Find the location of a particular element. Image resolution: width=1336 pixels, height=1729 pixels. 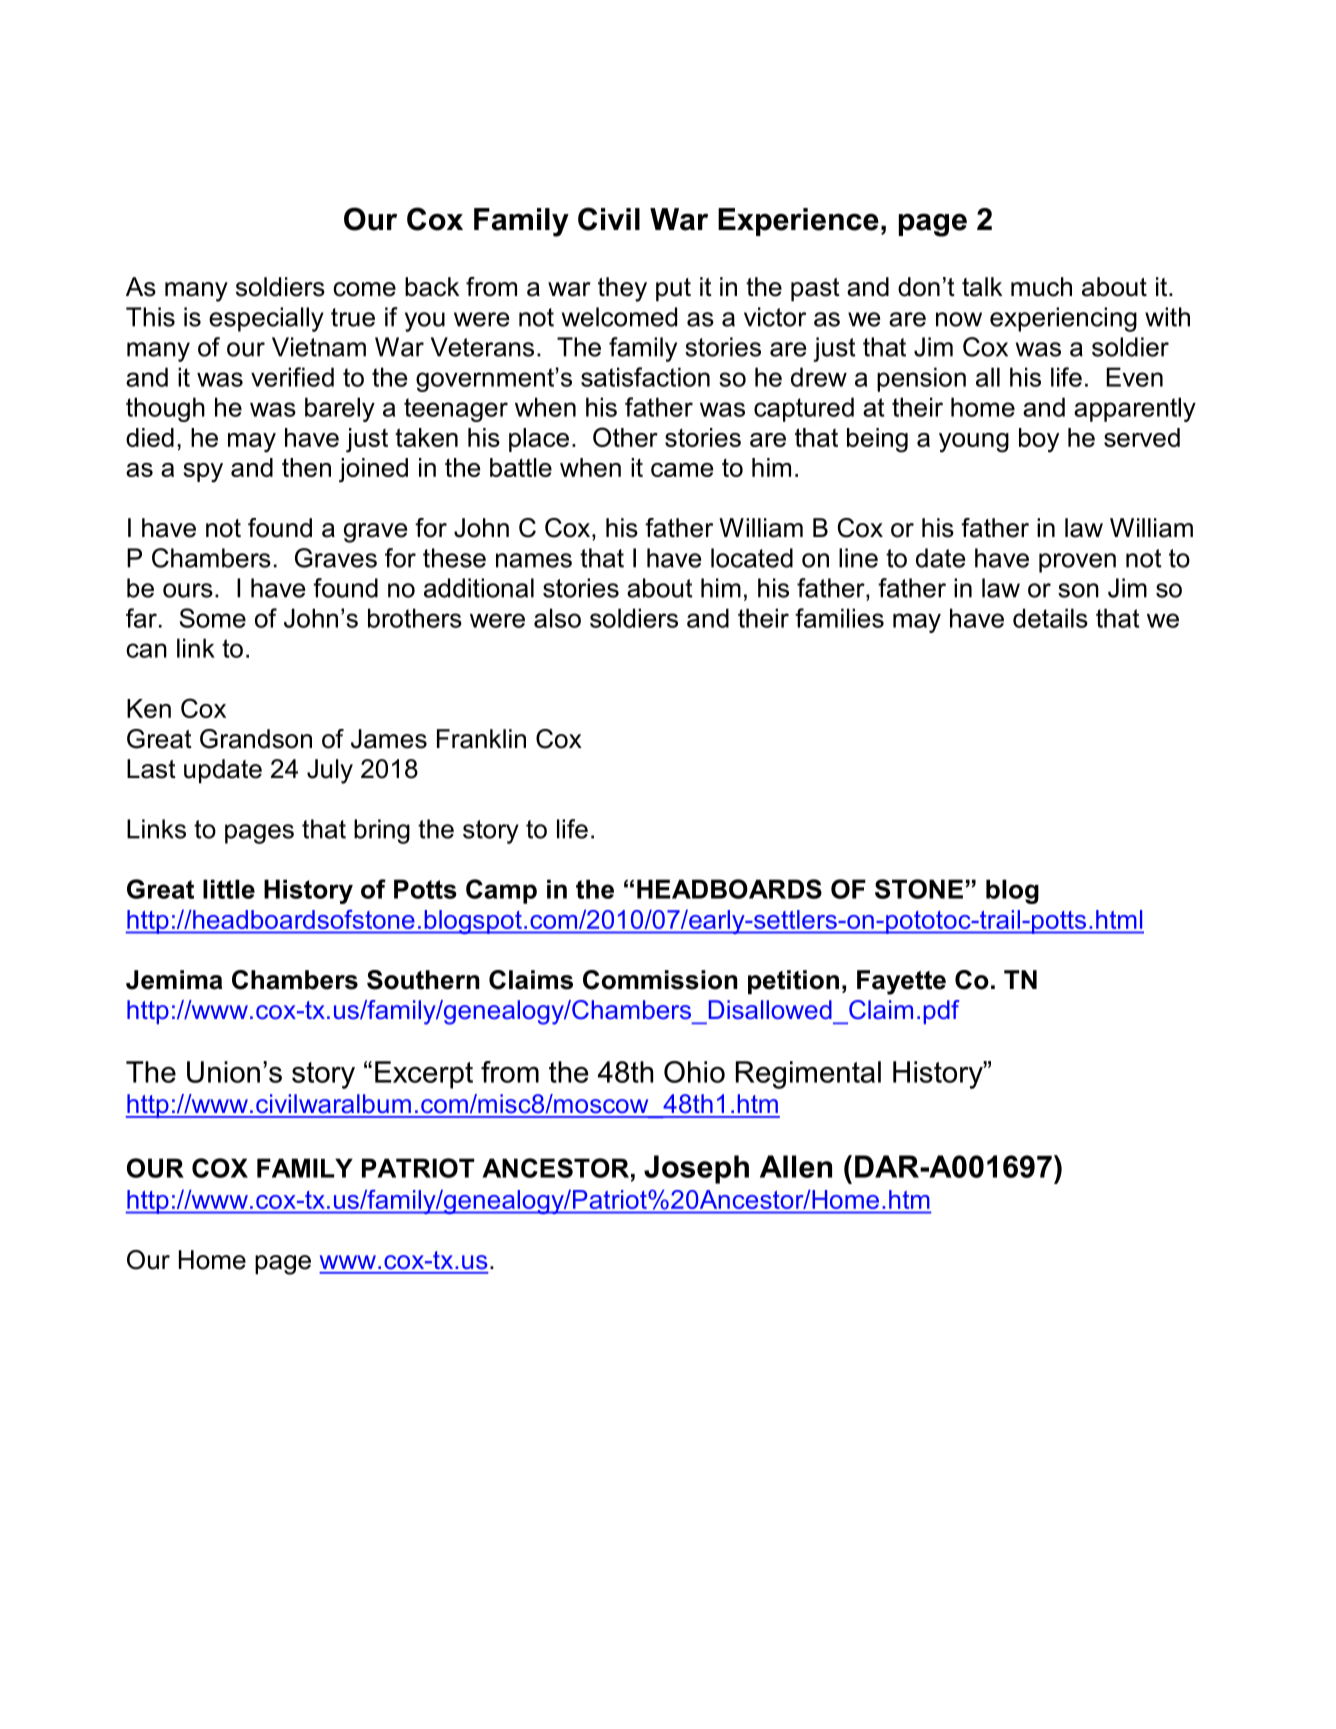

Excerpt is located at coordinates (424, 1075).
